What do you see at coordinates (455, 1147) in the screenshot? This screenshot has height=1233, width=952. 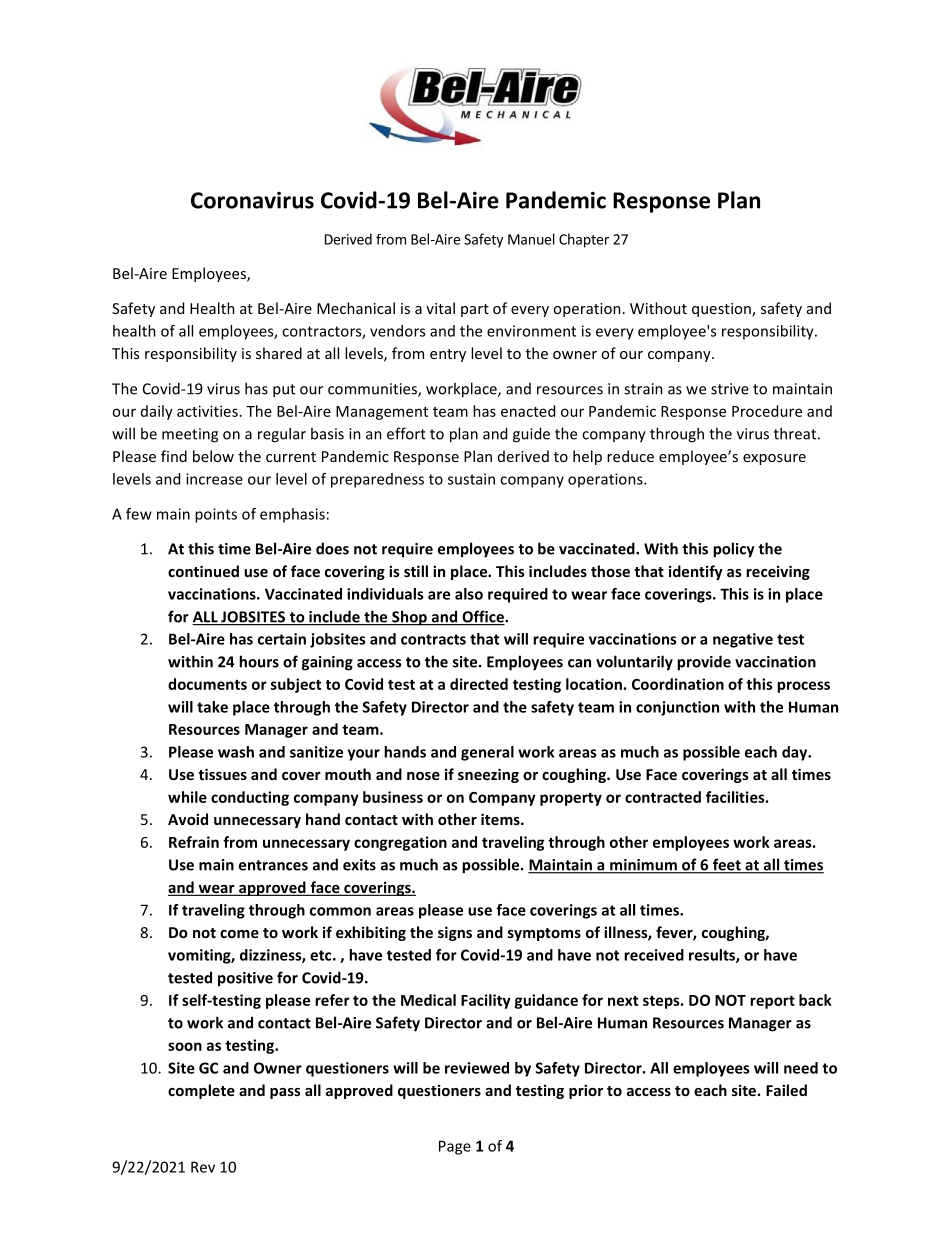 I see `Page` at bounding box center [455, 1147].
